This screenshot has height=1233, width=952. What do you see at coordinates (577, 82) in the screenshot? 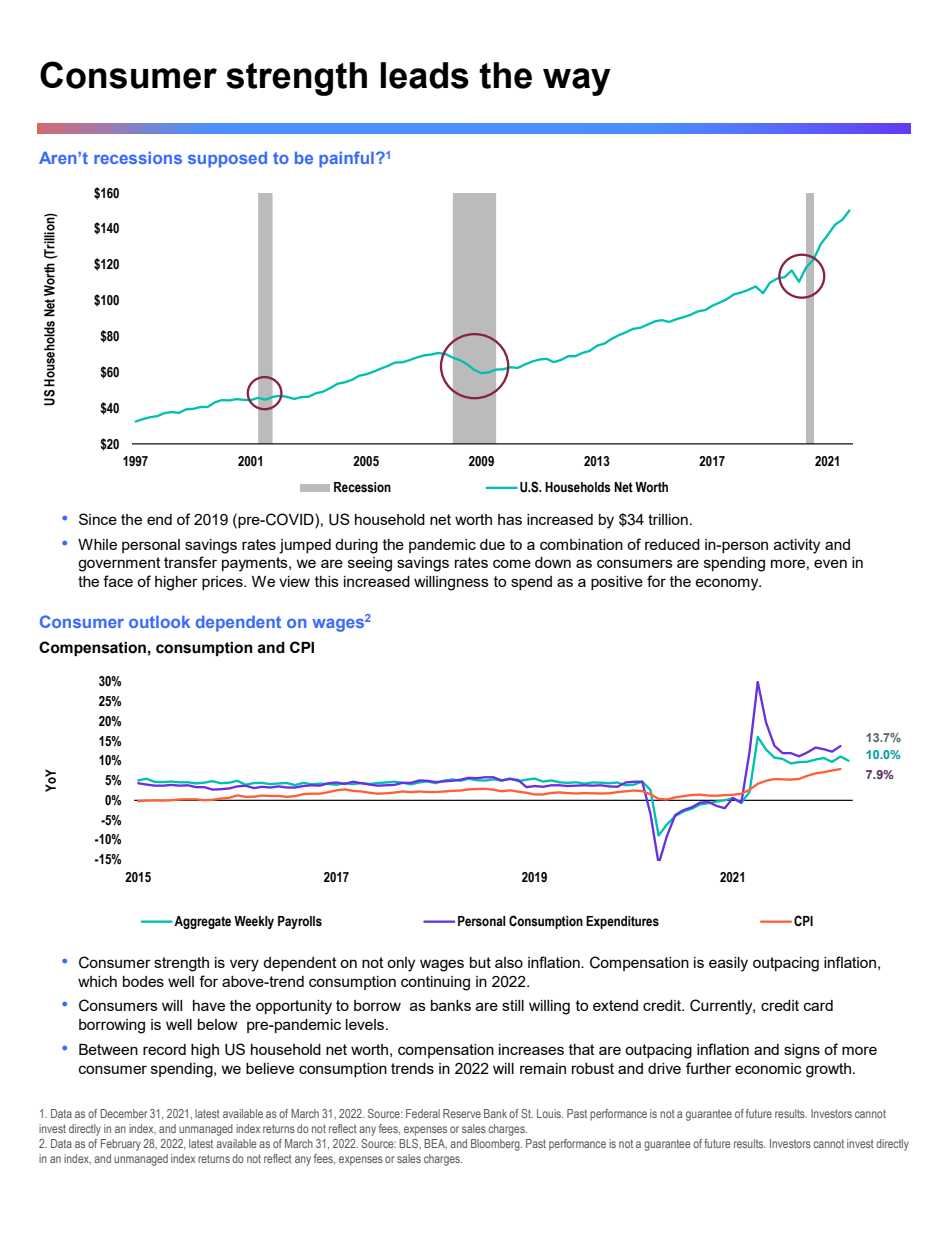
I see `way` at bounding box center [577, 82].
